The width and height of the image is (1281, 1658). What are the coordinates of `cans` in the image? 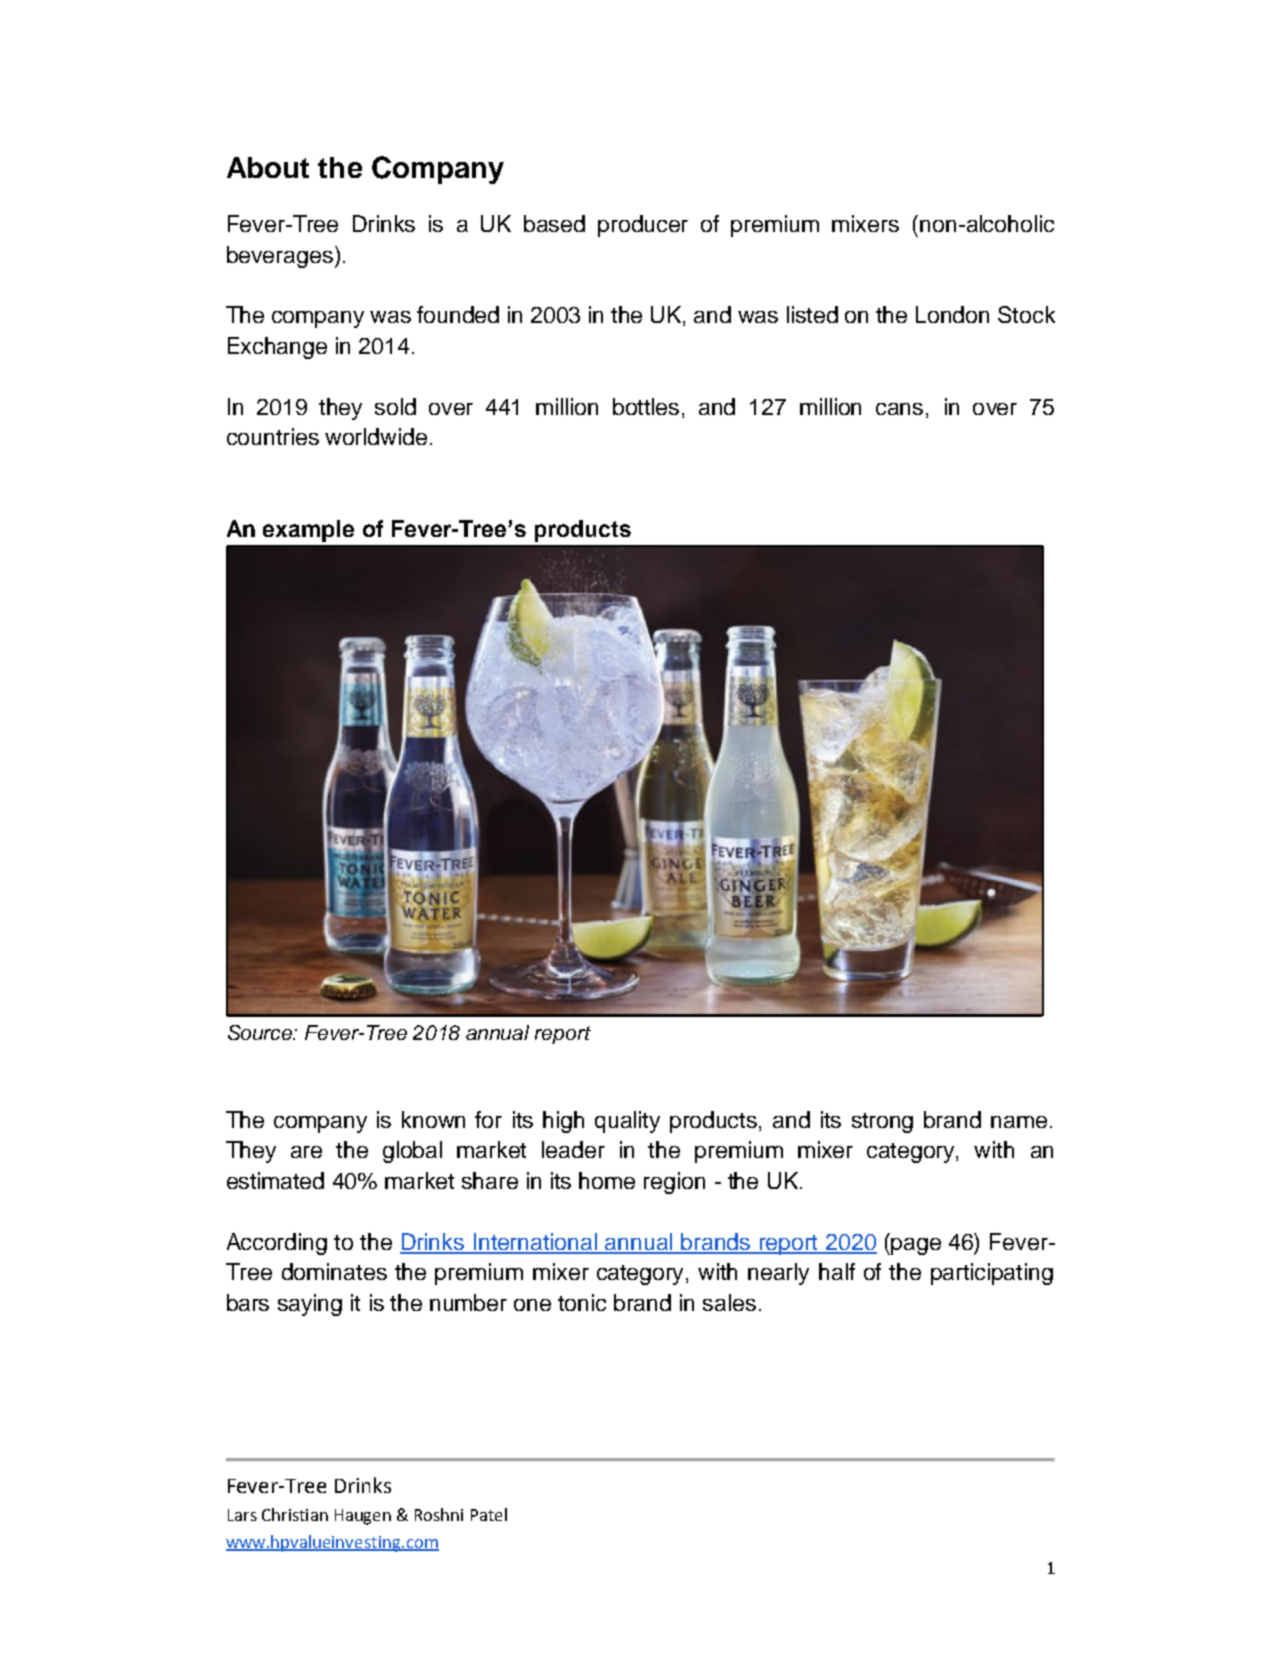 It's located at (899, 409).
